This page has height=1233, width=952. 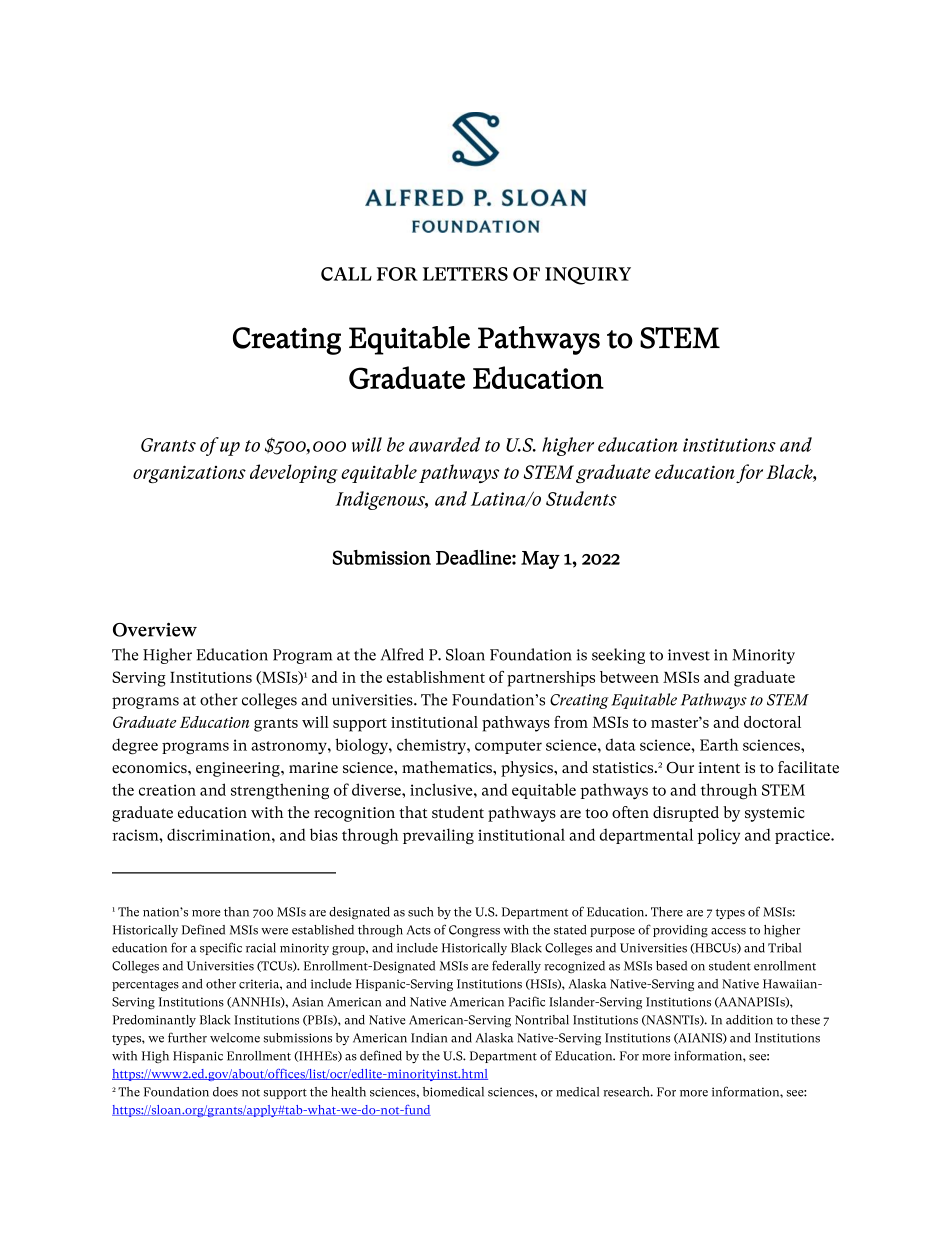 What do you see at coordinates (465, 274) in the page?
I see `LETTERS` at bounding box center [465, 274].
